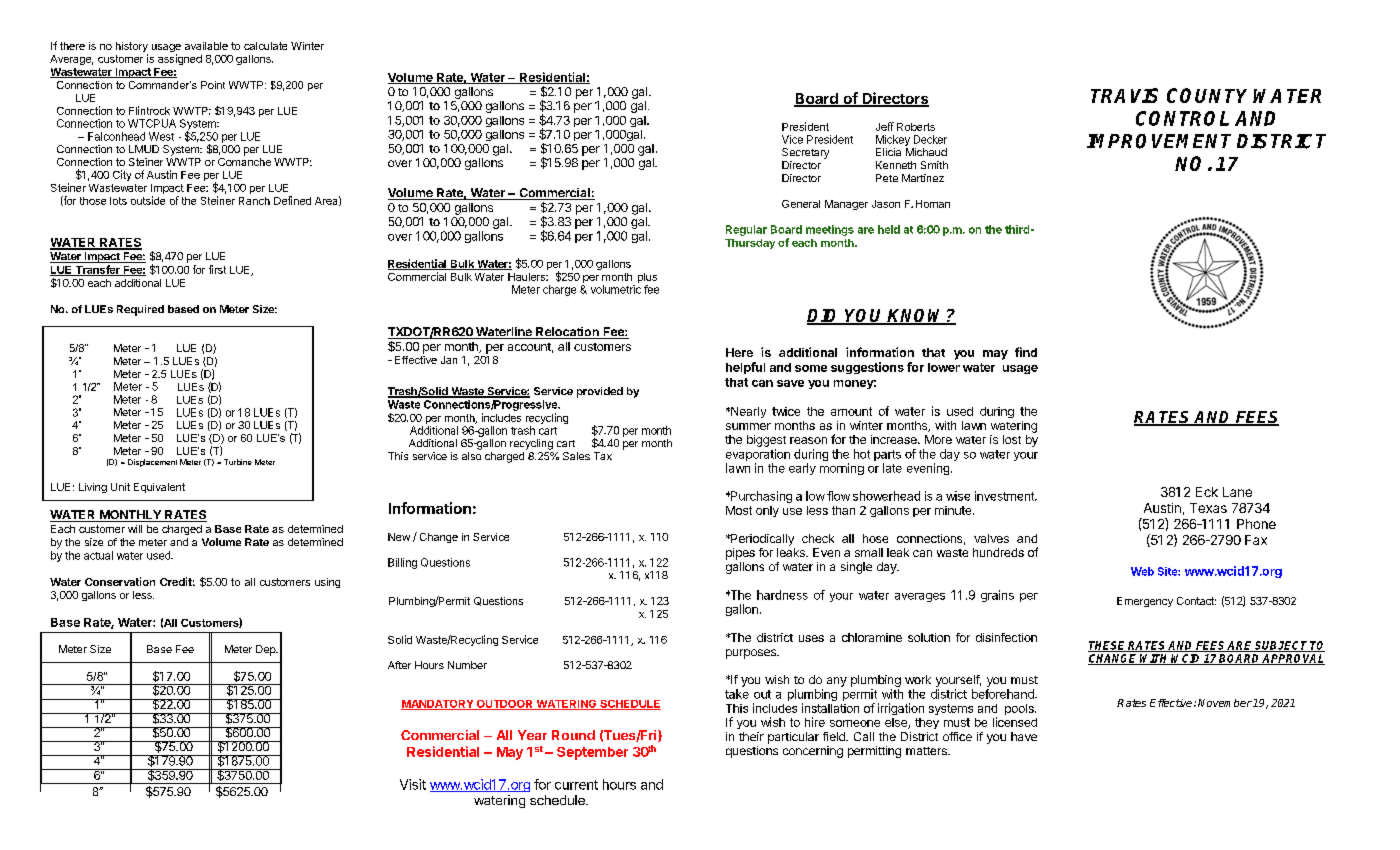 The image size is (1400, 850). I want to click on summer, so click(748, 426).
